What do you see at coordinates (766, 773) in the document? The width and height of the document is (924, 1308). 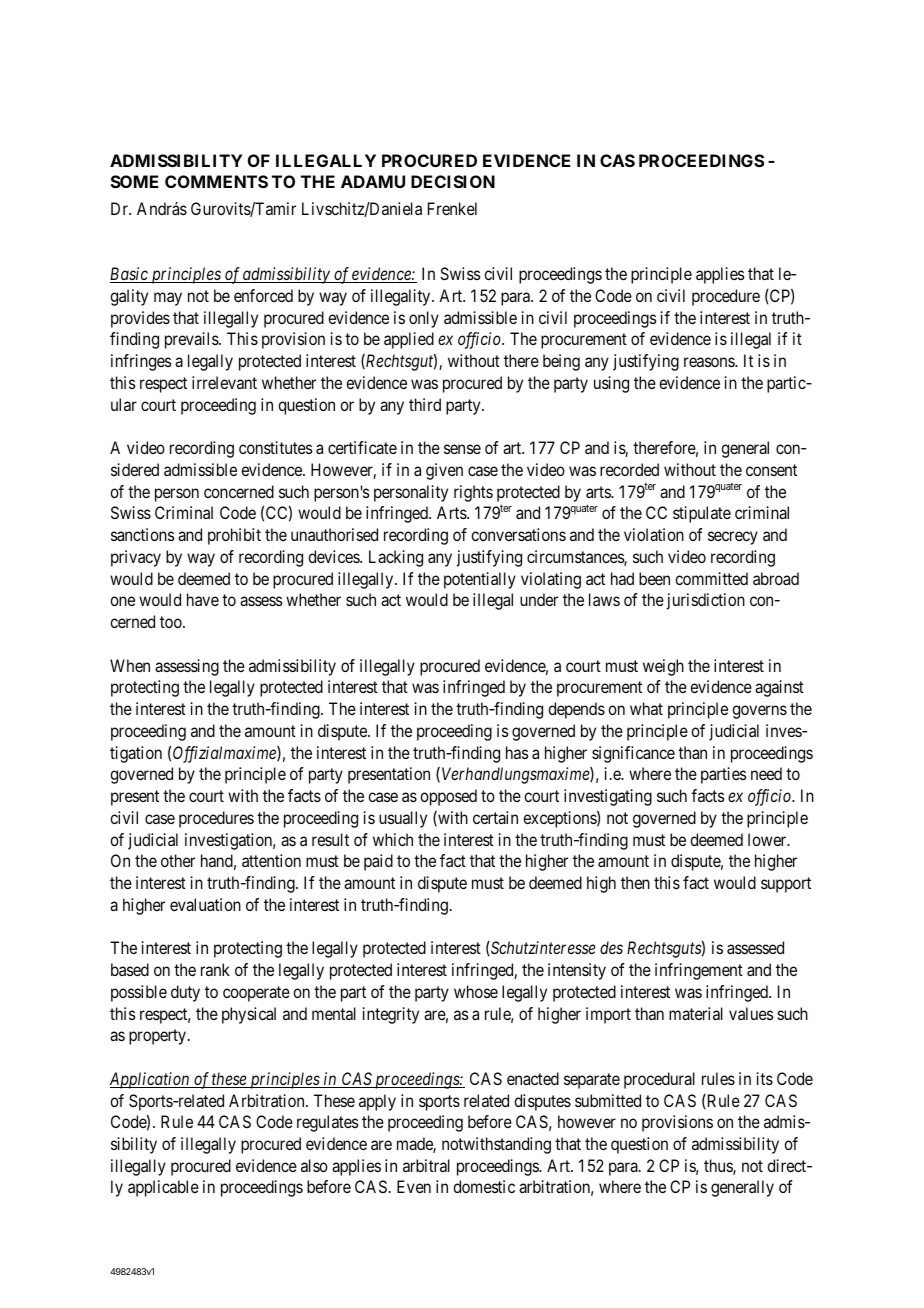 I see `need` at bounding box center [766, 773].
